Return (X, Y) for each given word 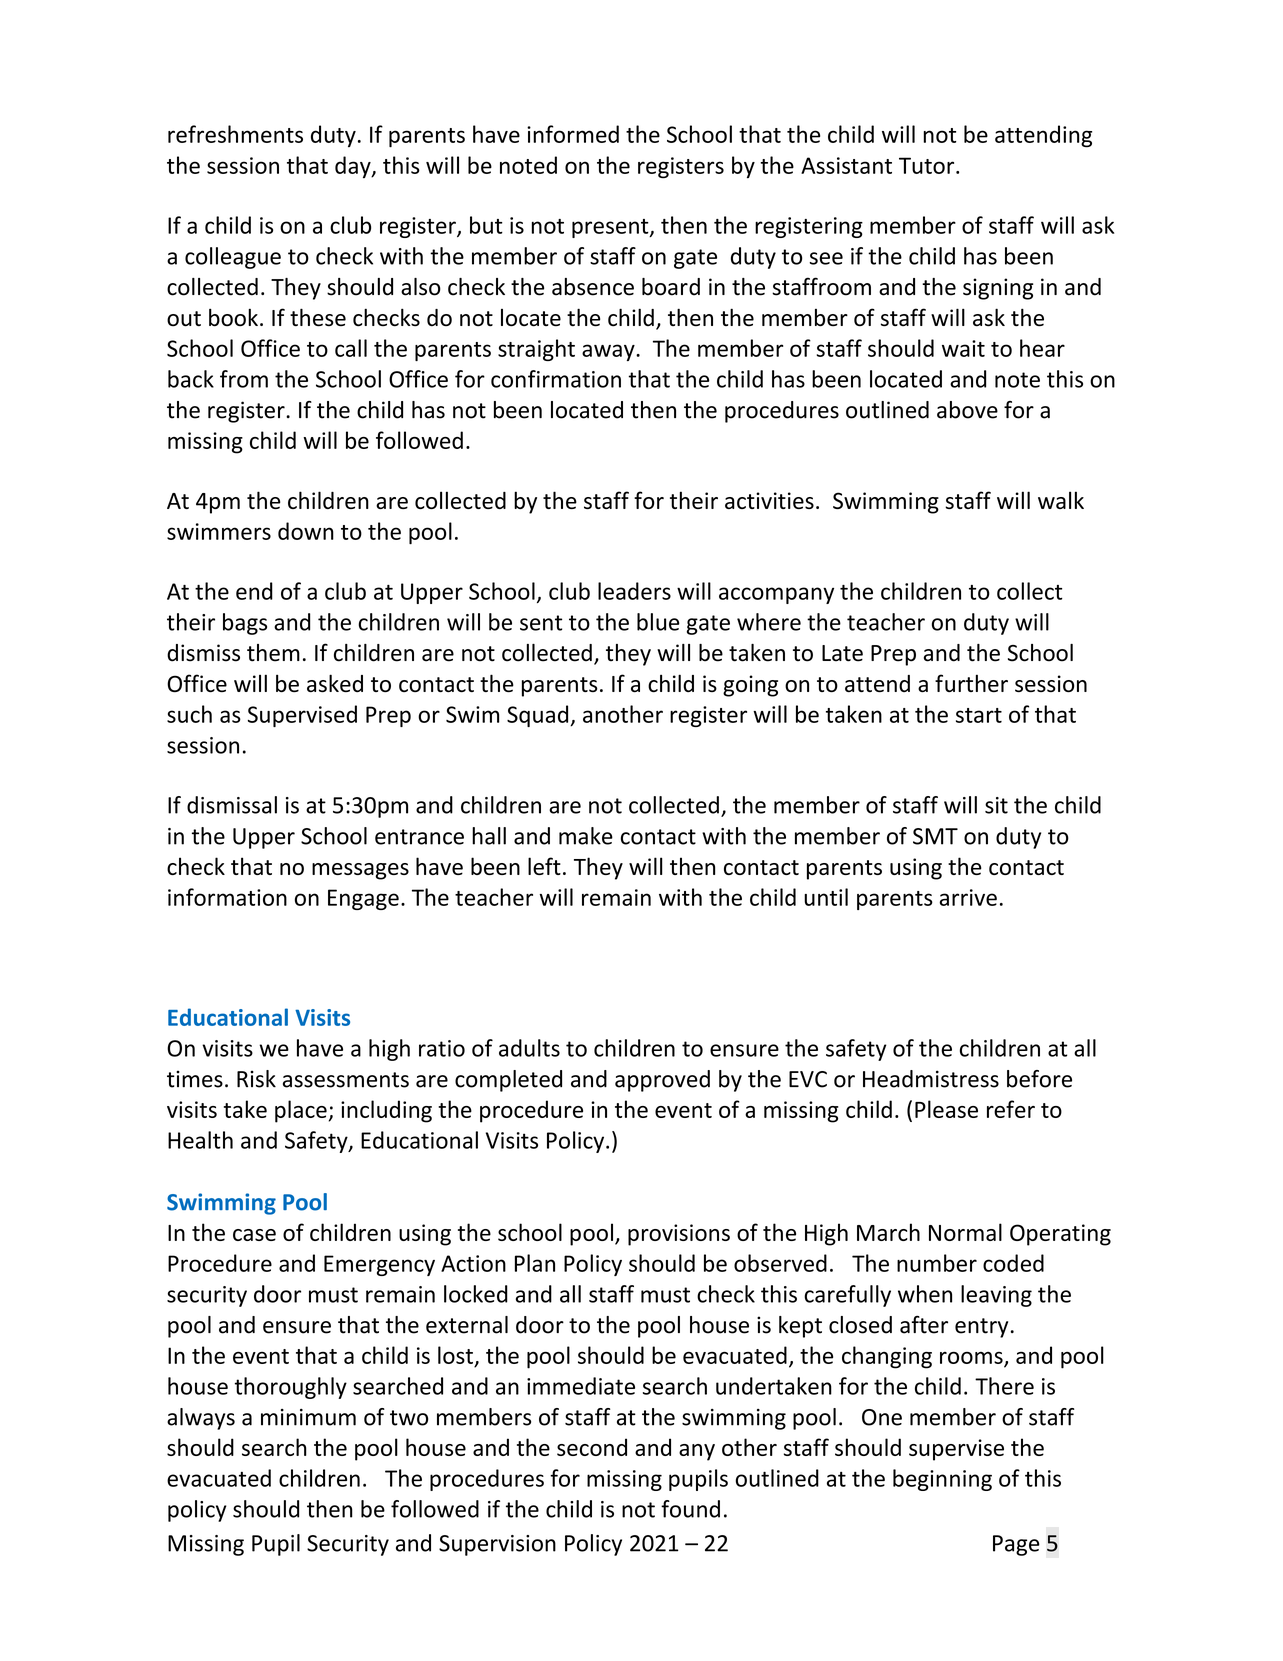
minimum (308, 1417)
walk (1061, 500)
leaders (634, 591)
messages (360, 871)
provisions (679, 1235)
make (586, 836)
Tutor (928, 165)
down (306, 531)
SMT (935, 836)
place (301, 1111)
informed (573, 134)
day (354, 167)
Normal (965, 1232)
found (690, 1509)
